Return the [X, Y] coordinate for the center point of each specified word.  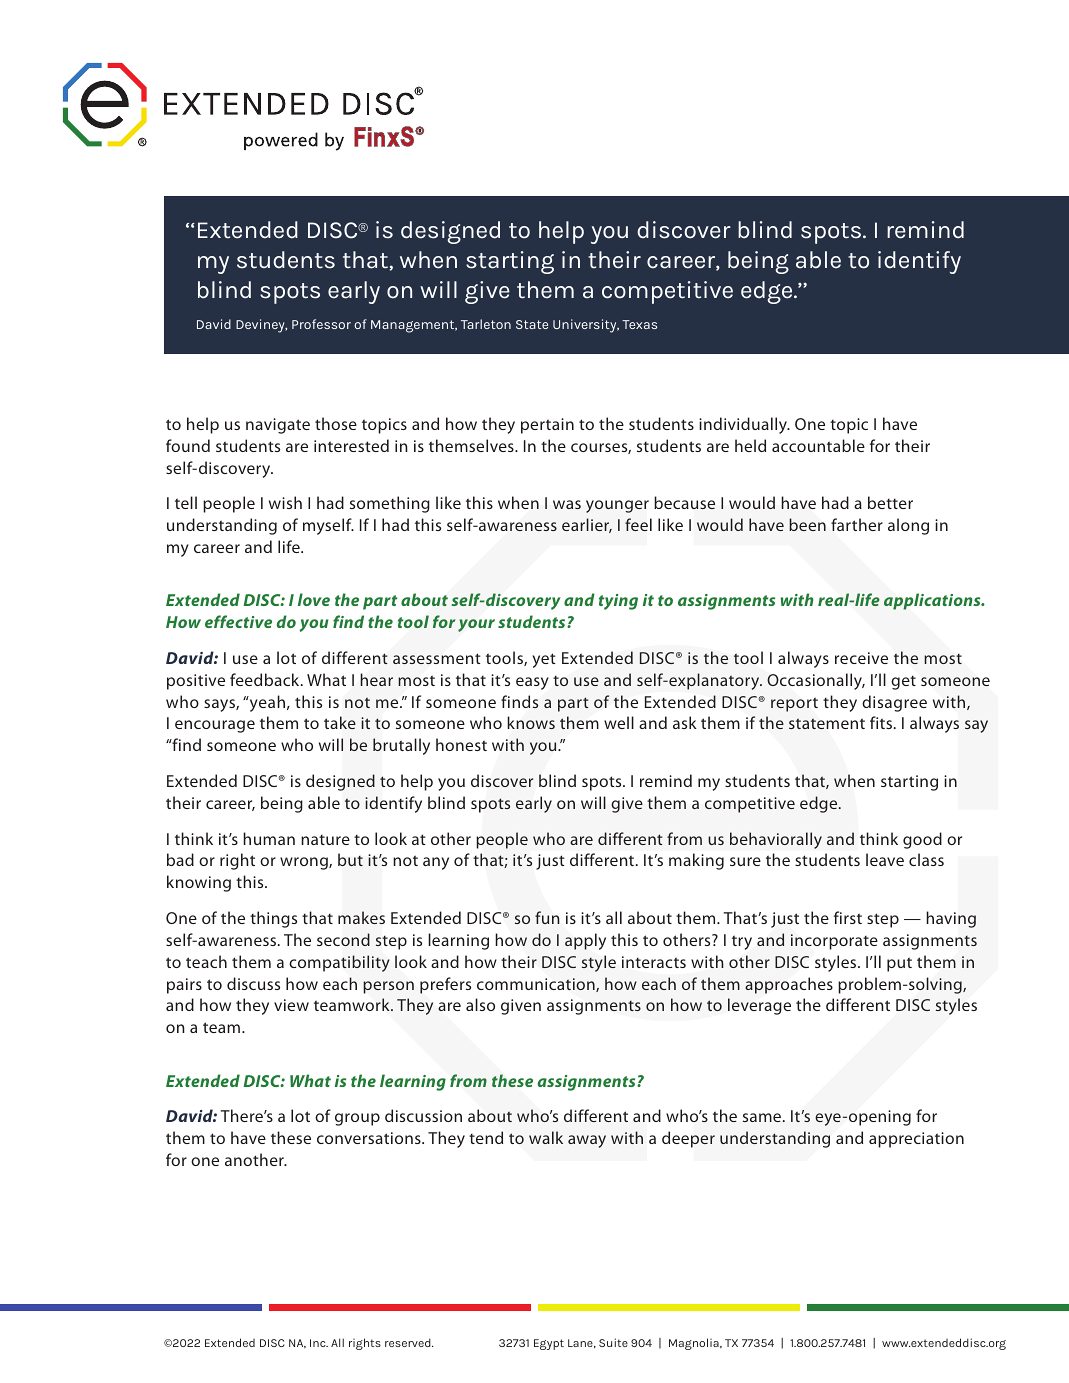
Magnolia [695, 1344]
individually [744, 425]
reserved [409, 1342]
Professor [321, 324]
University [586, 326]
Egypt [549, 1344]
